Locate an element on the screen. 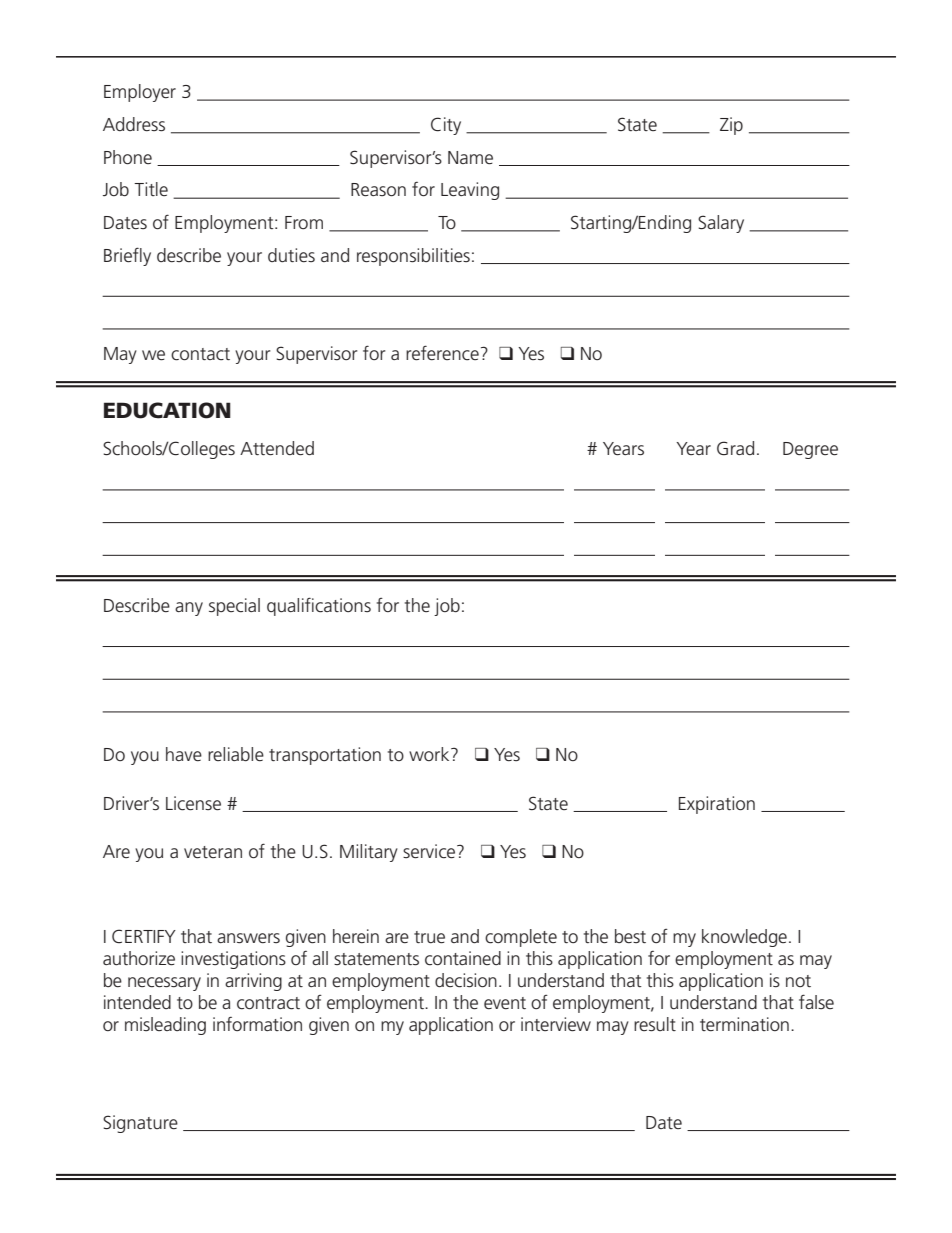 Image resolution: width=952 pixels, height=1233 pixels. City is located at coordinates (446, 126).
